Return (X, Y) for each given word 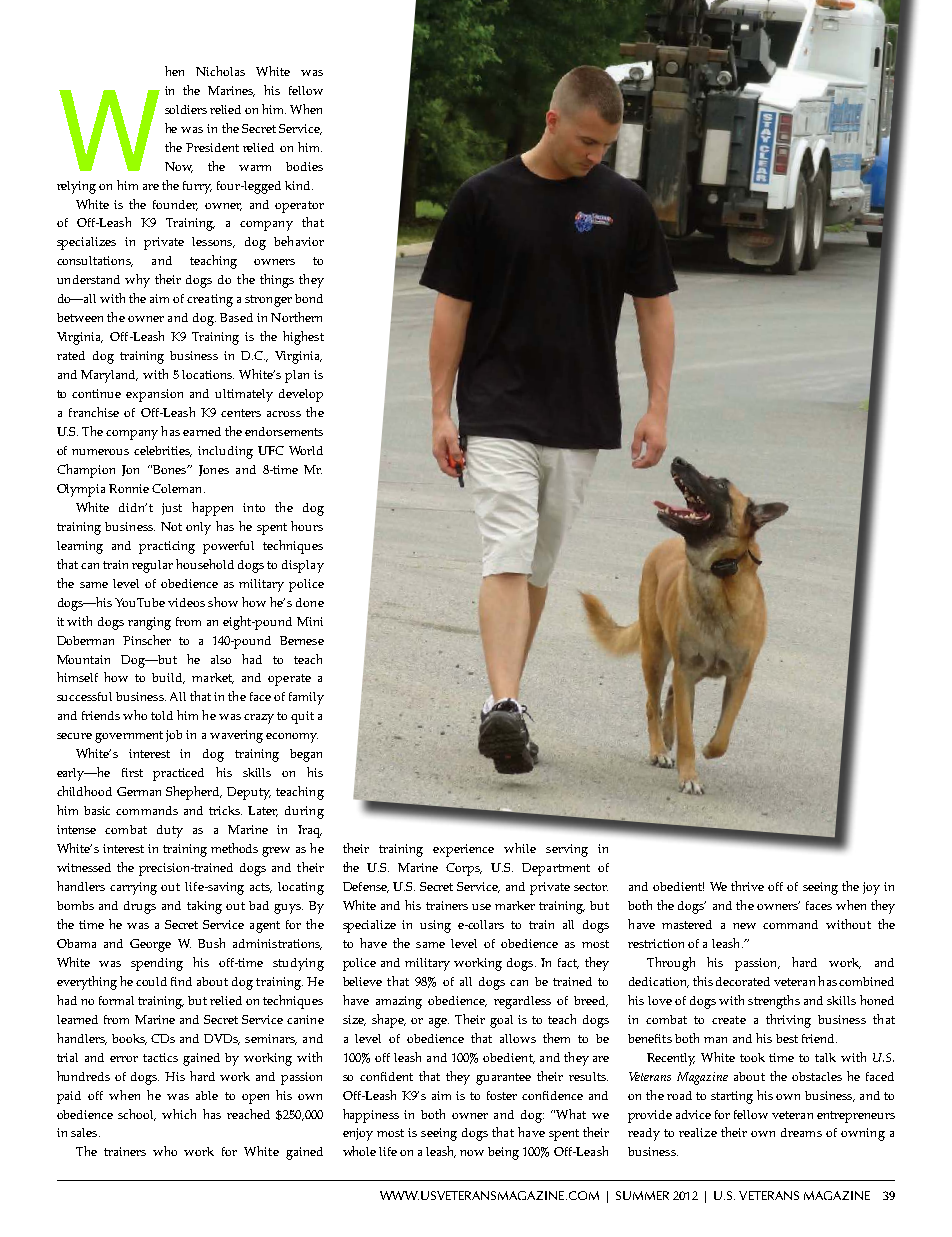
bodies (304, 166)
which (179, 1114)
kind (299, 185)
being (503, 1153)
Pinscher (147, 640)
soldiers (186, 109)
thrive (747, 886)
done (310, 602)
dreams (801, 1132)
